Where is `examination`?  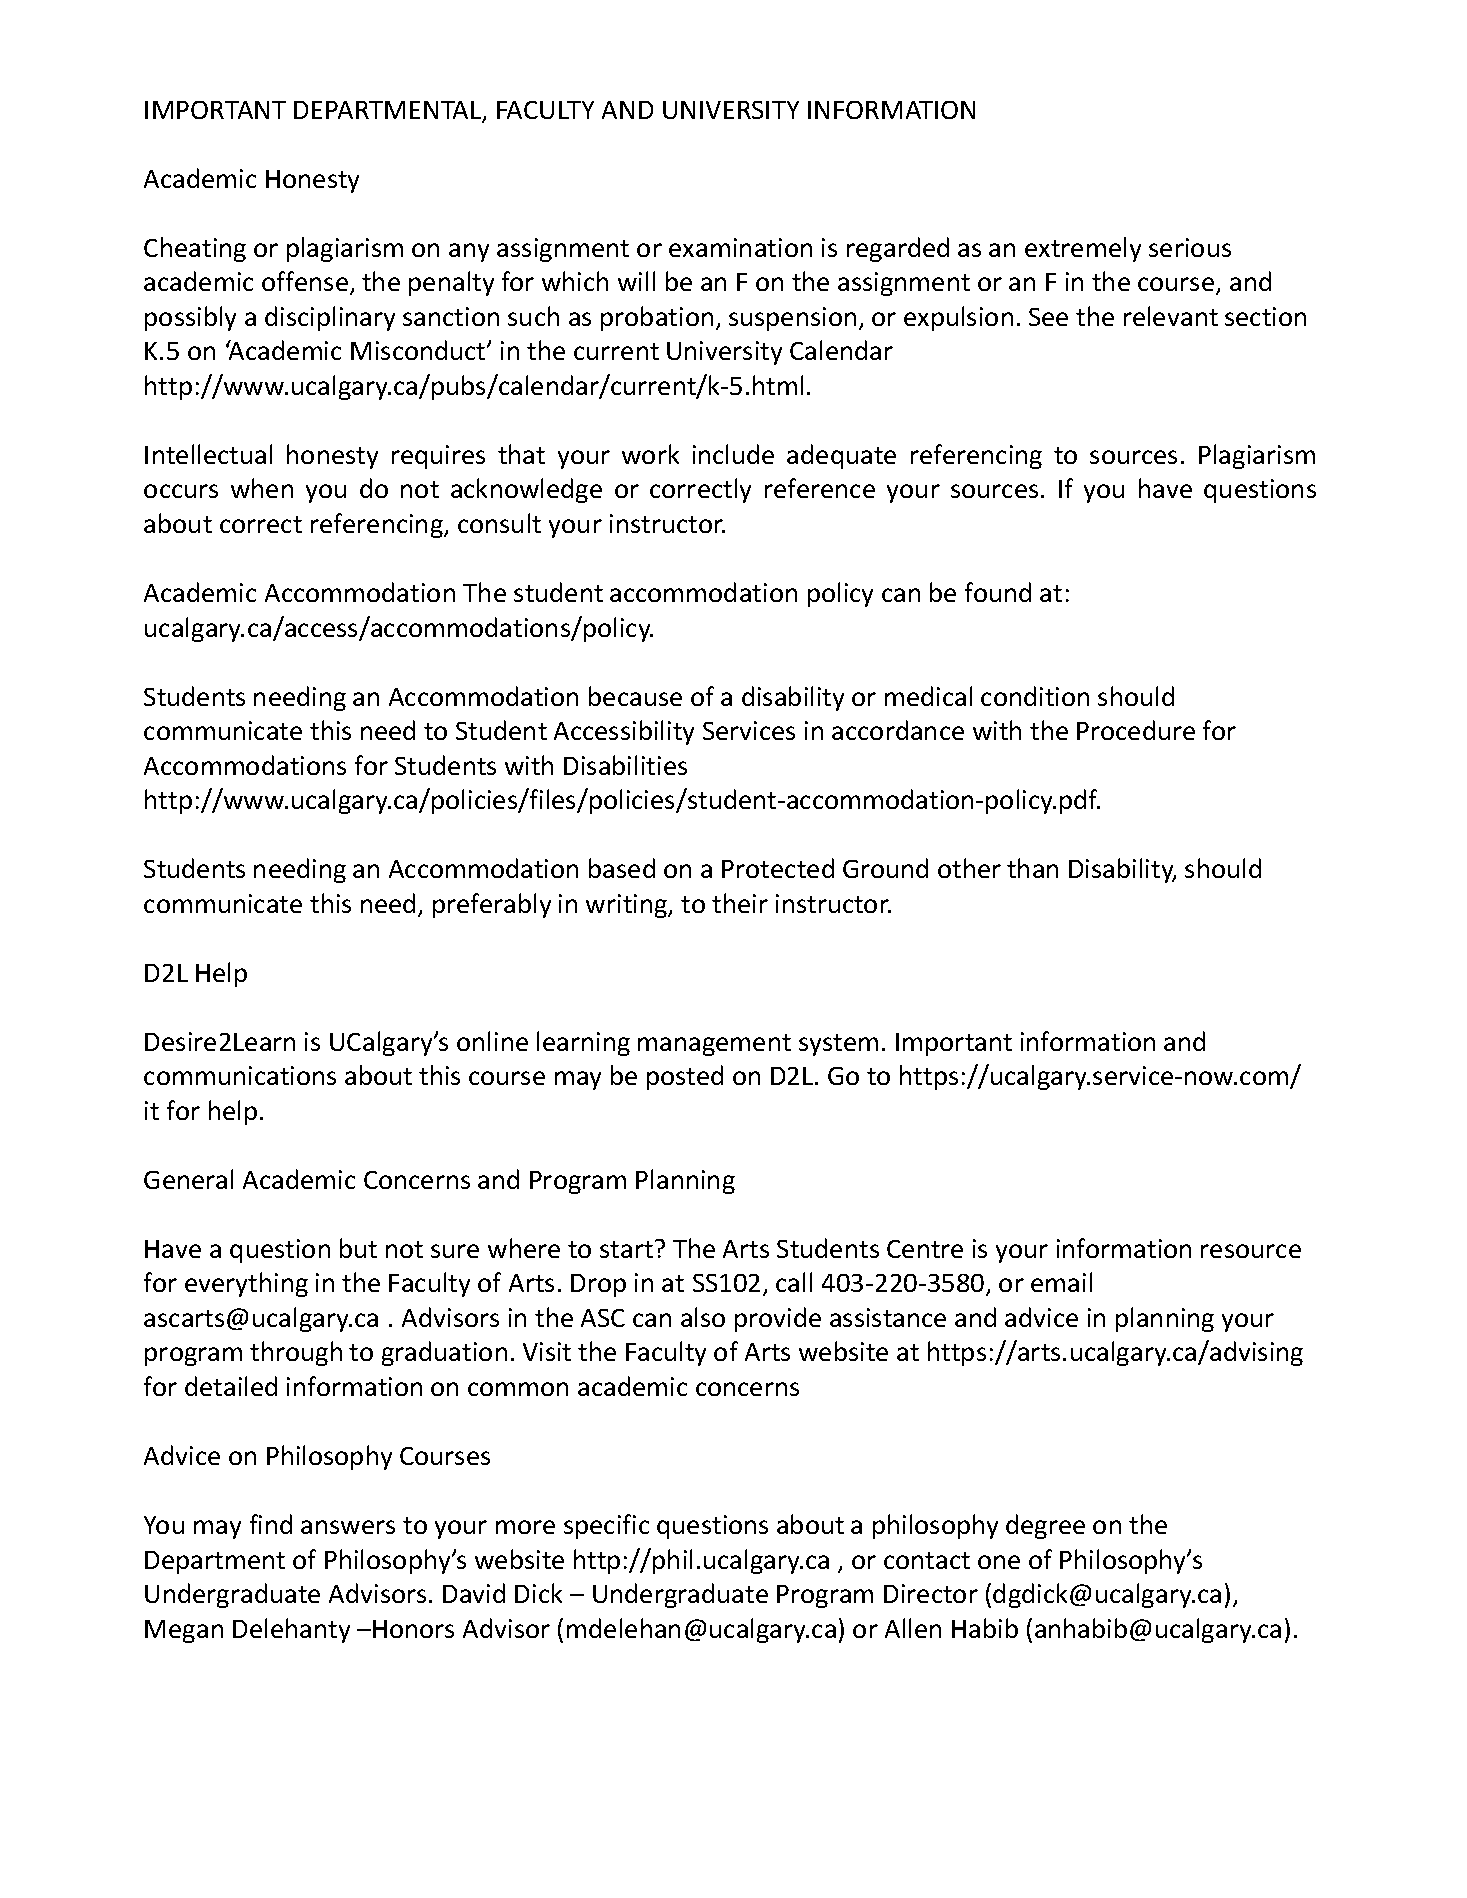
examination is located at coordinates (740, 247).
